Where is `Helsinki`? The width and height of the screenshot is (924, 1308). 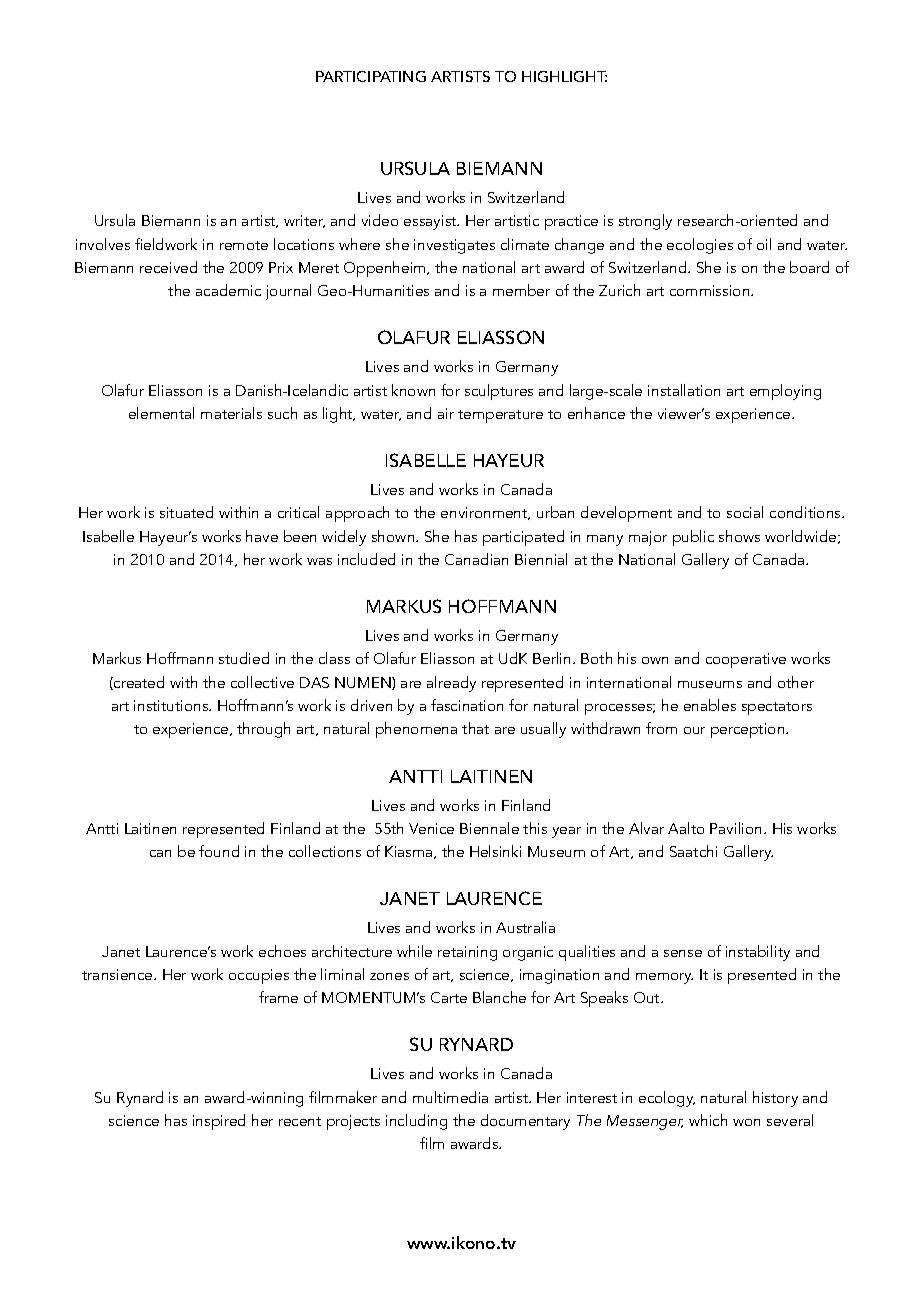 Helsinki is located at coordinates (495, 851).
